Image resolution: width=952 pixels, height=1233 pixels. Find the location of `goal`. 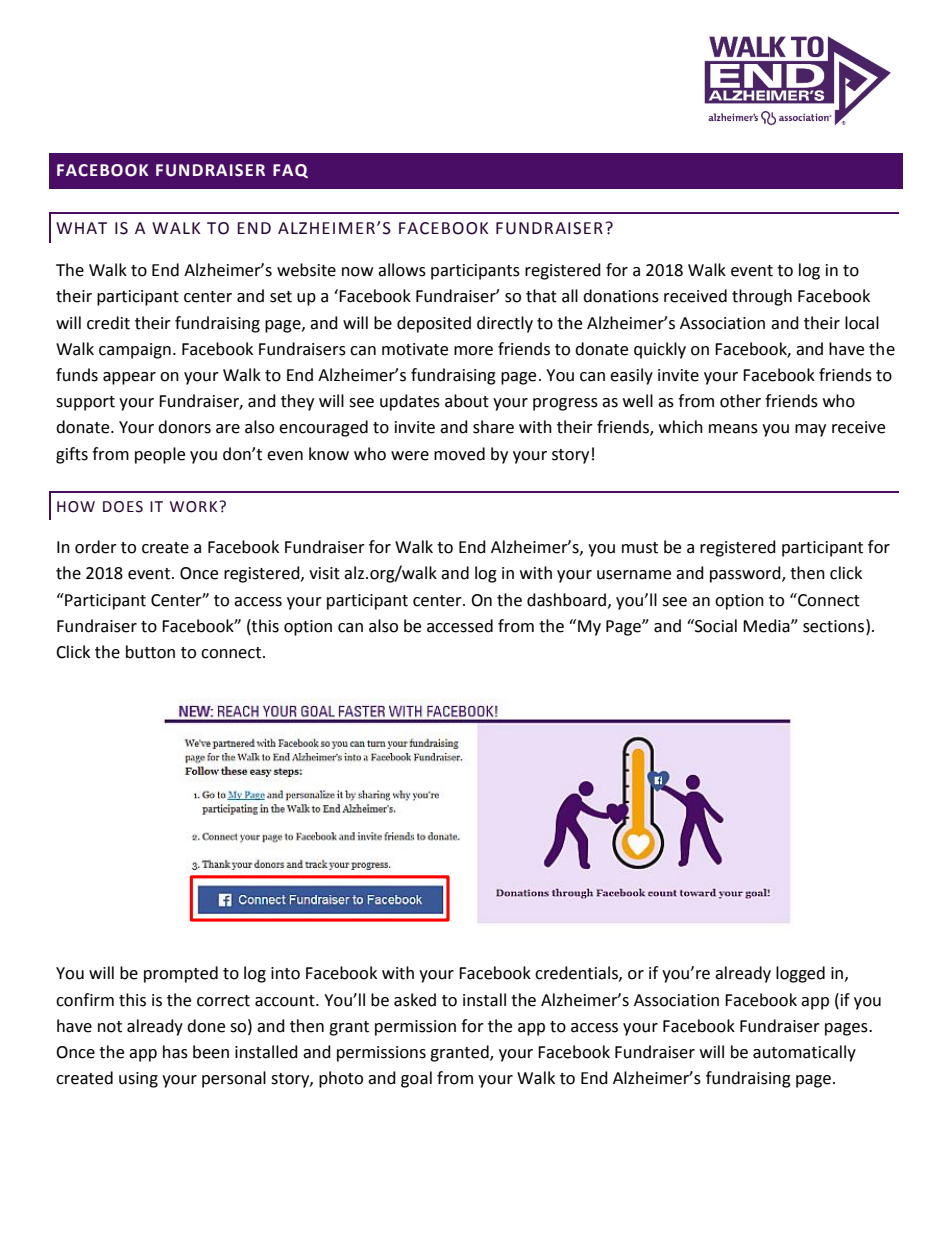

goal is located at coordinates (416, 1079).
